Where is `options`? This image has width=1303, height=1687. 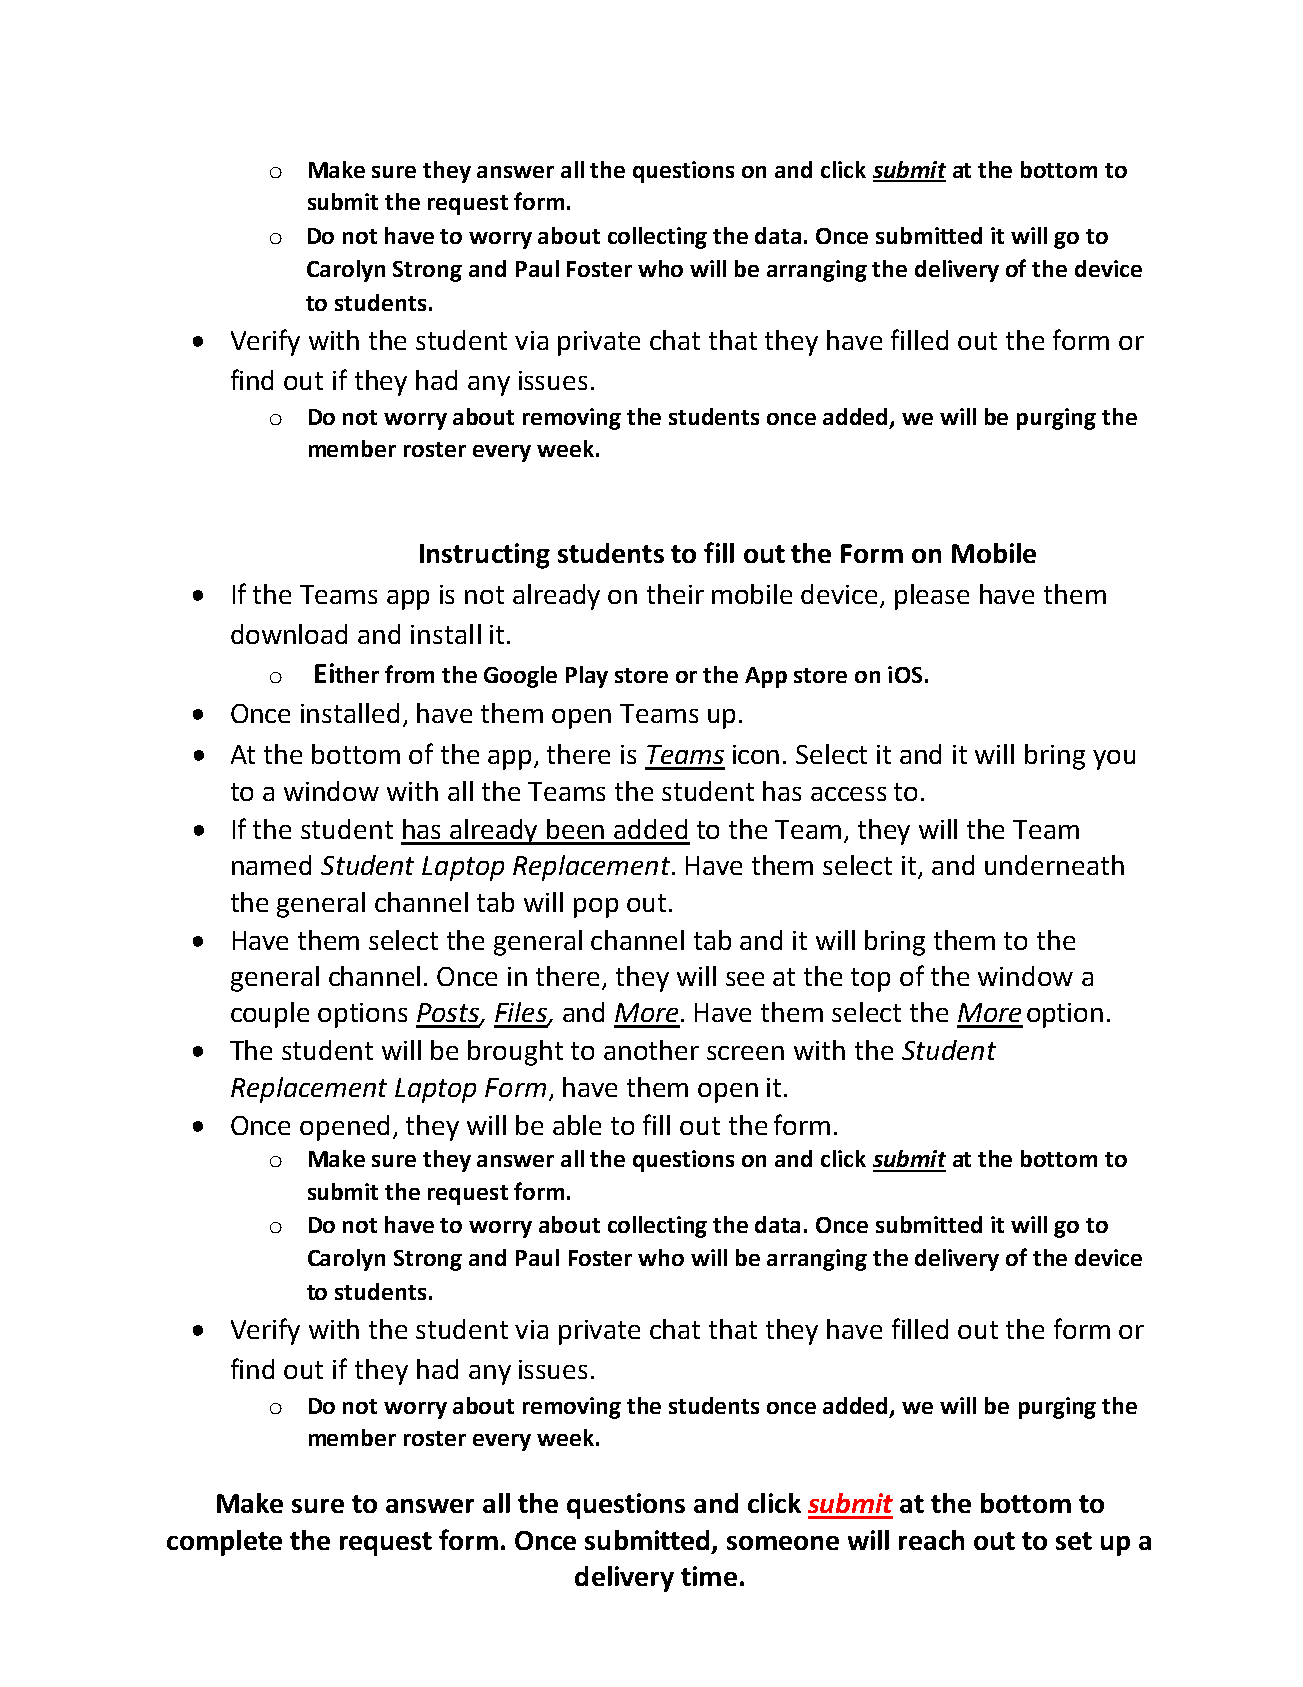
options is located at coordinates (362, 1015).
